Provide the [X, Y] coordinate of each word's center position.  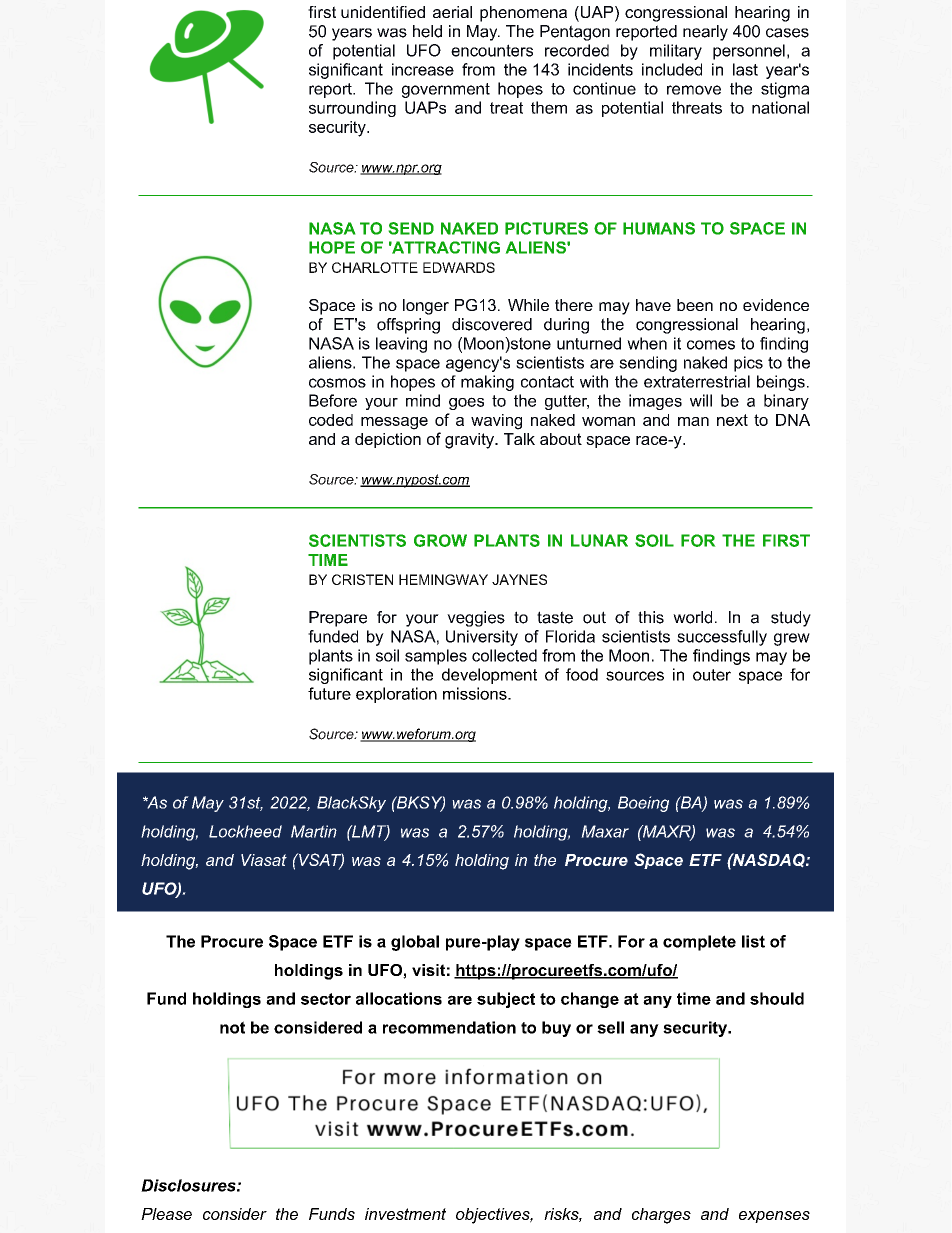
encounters [492, 50]
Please [166, 1214]
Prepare [338, 619]
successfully [722, 638]
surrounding [352, 109]
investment [405, 1214]
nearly [705, 33]
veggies [476, 619]
